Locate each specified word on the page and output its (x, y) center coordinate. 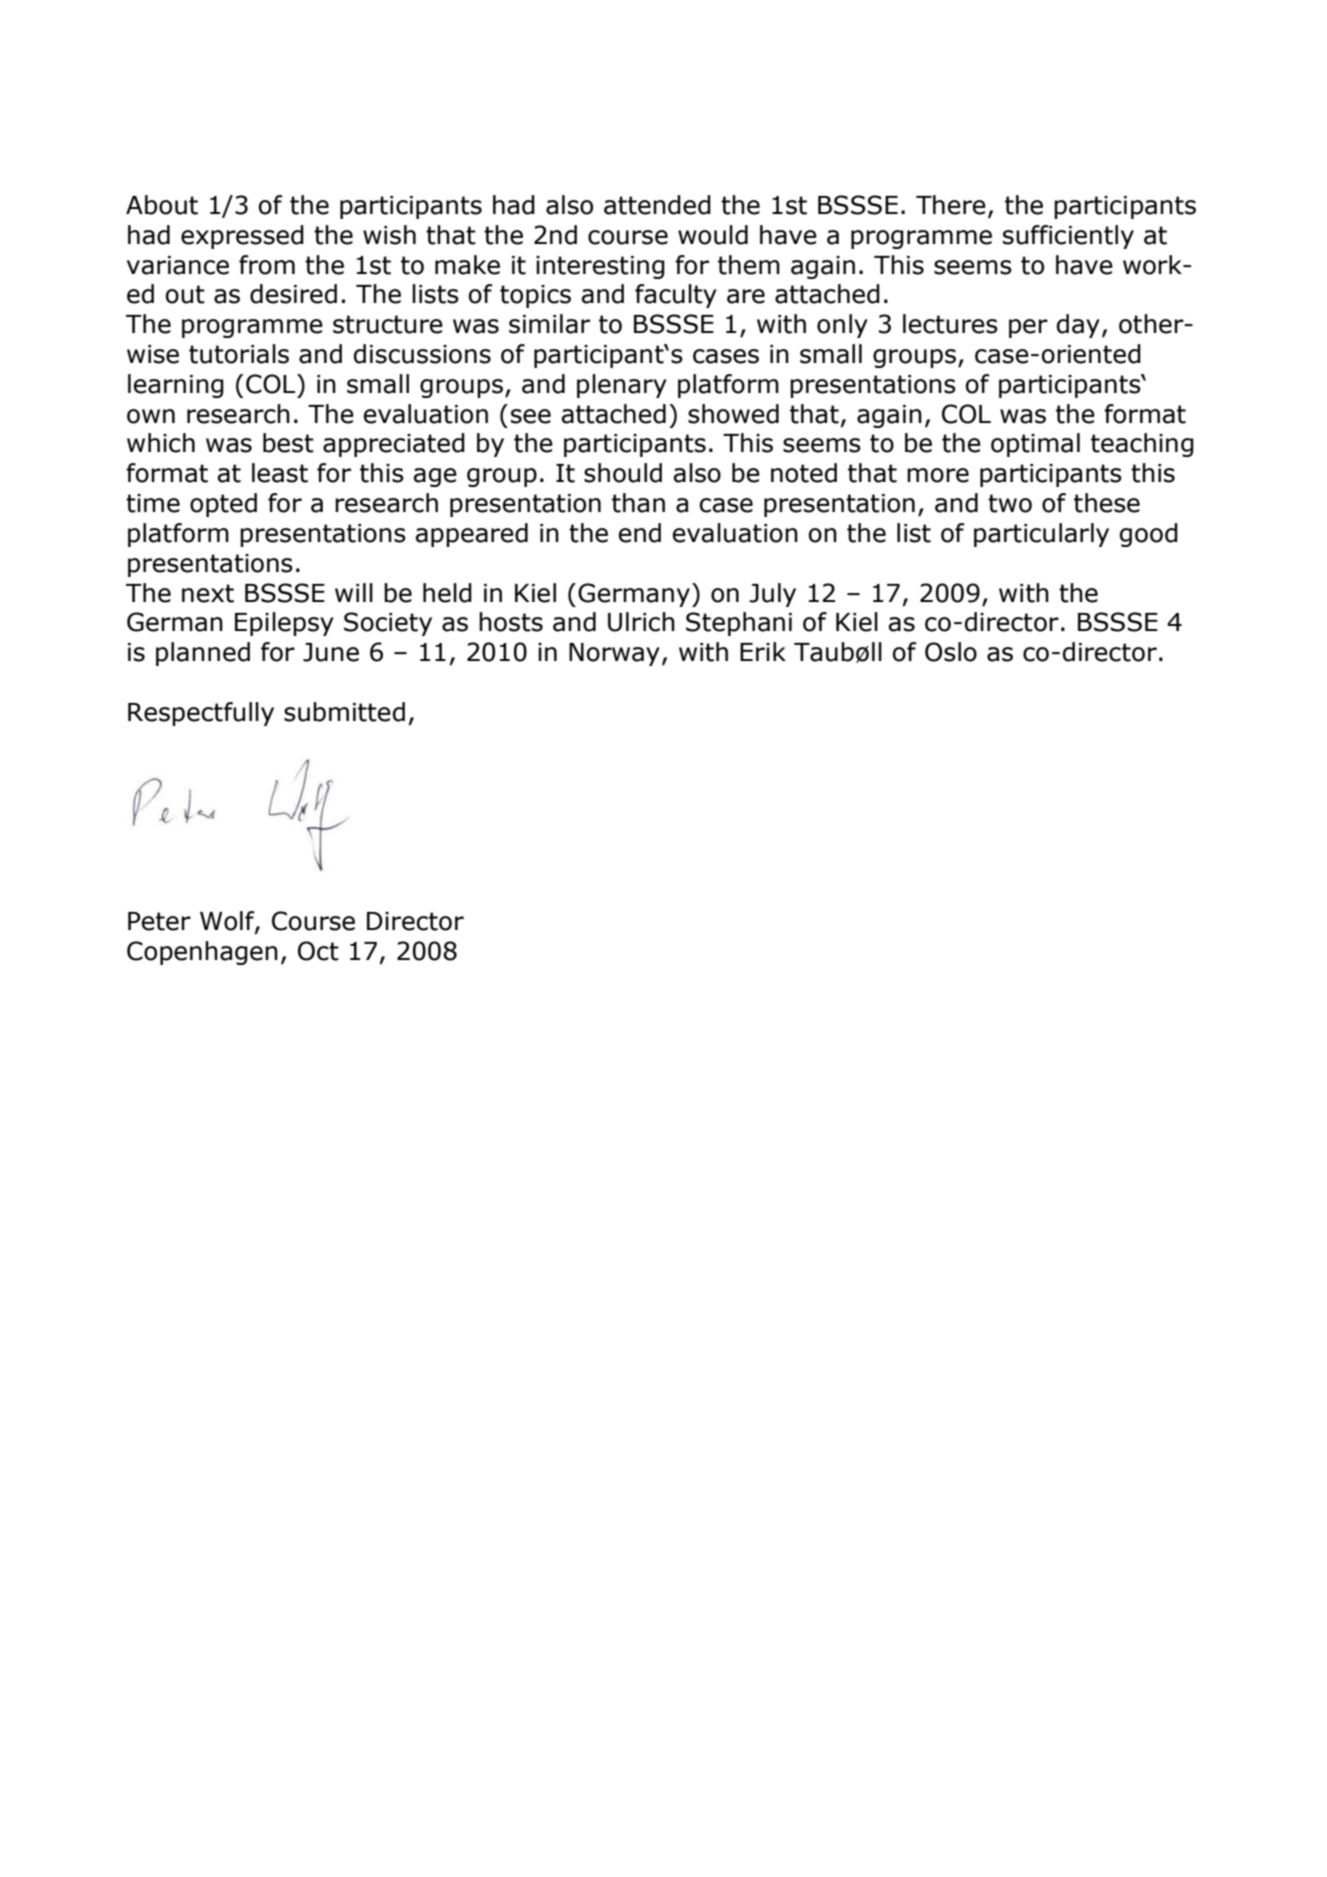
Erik (763, 651)
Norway (614, 654)
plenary (622, 386)
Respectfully (201, 714)
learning (176, 386)
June (331, 652)
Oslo (951, 652)
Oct (318, 951)
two (1010, 503)
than (638, 503)
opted (223, 505)
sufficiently (1068, 237)
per (1028, 328)
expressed (242, 237)
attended (657, 205)
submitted (344, 712)
